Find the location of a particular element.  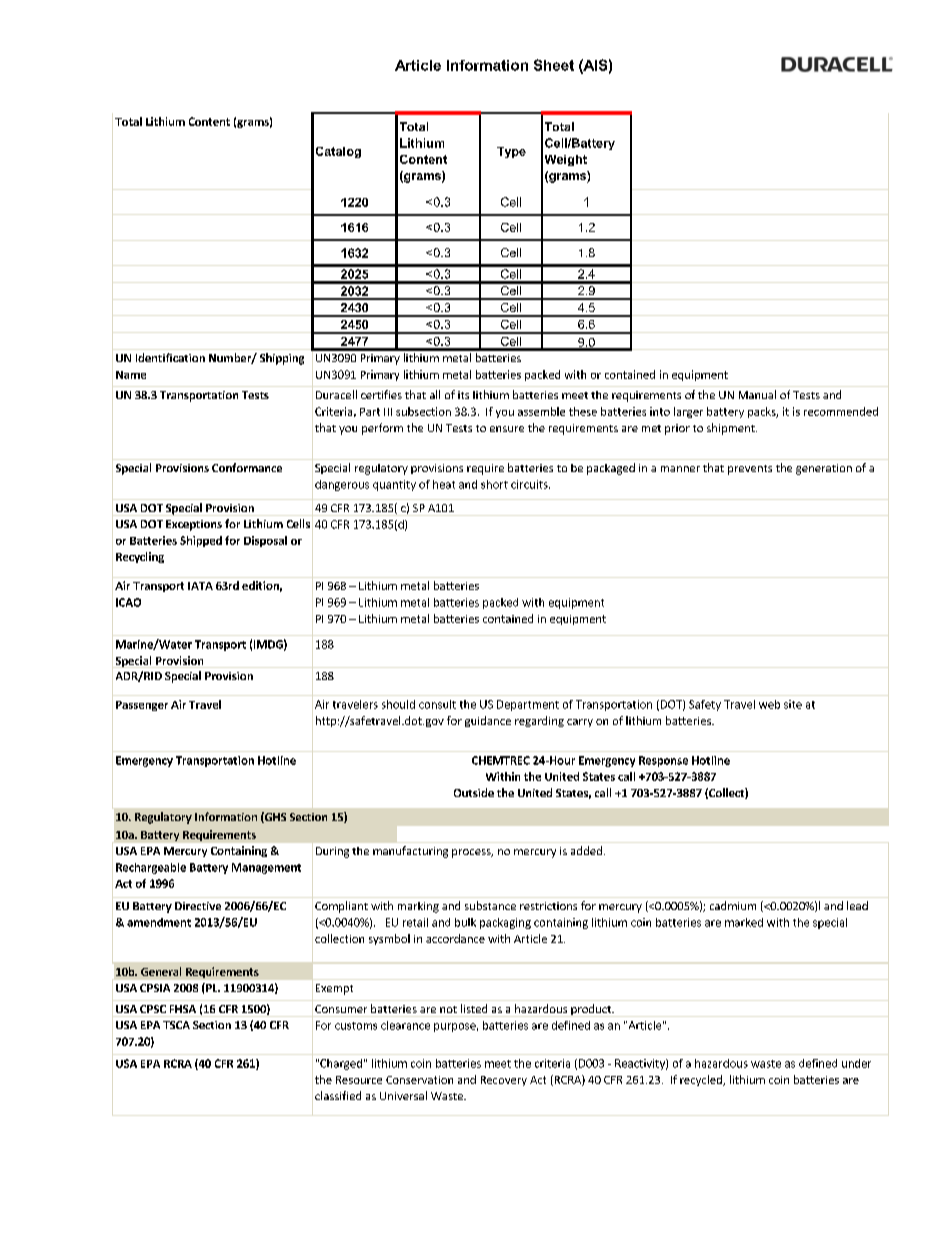

Sheet is located at coordinates (554, 65).
